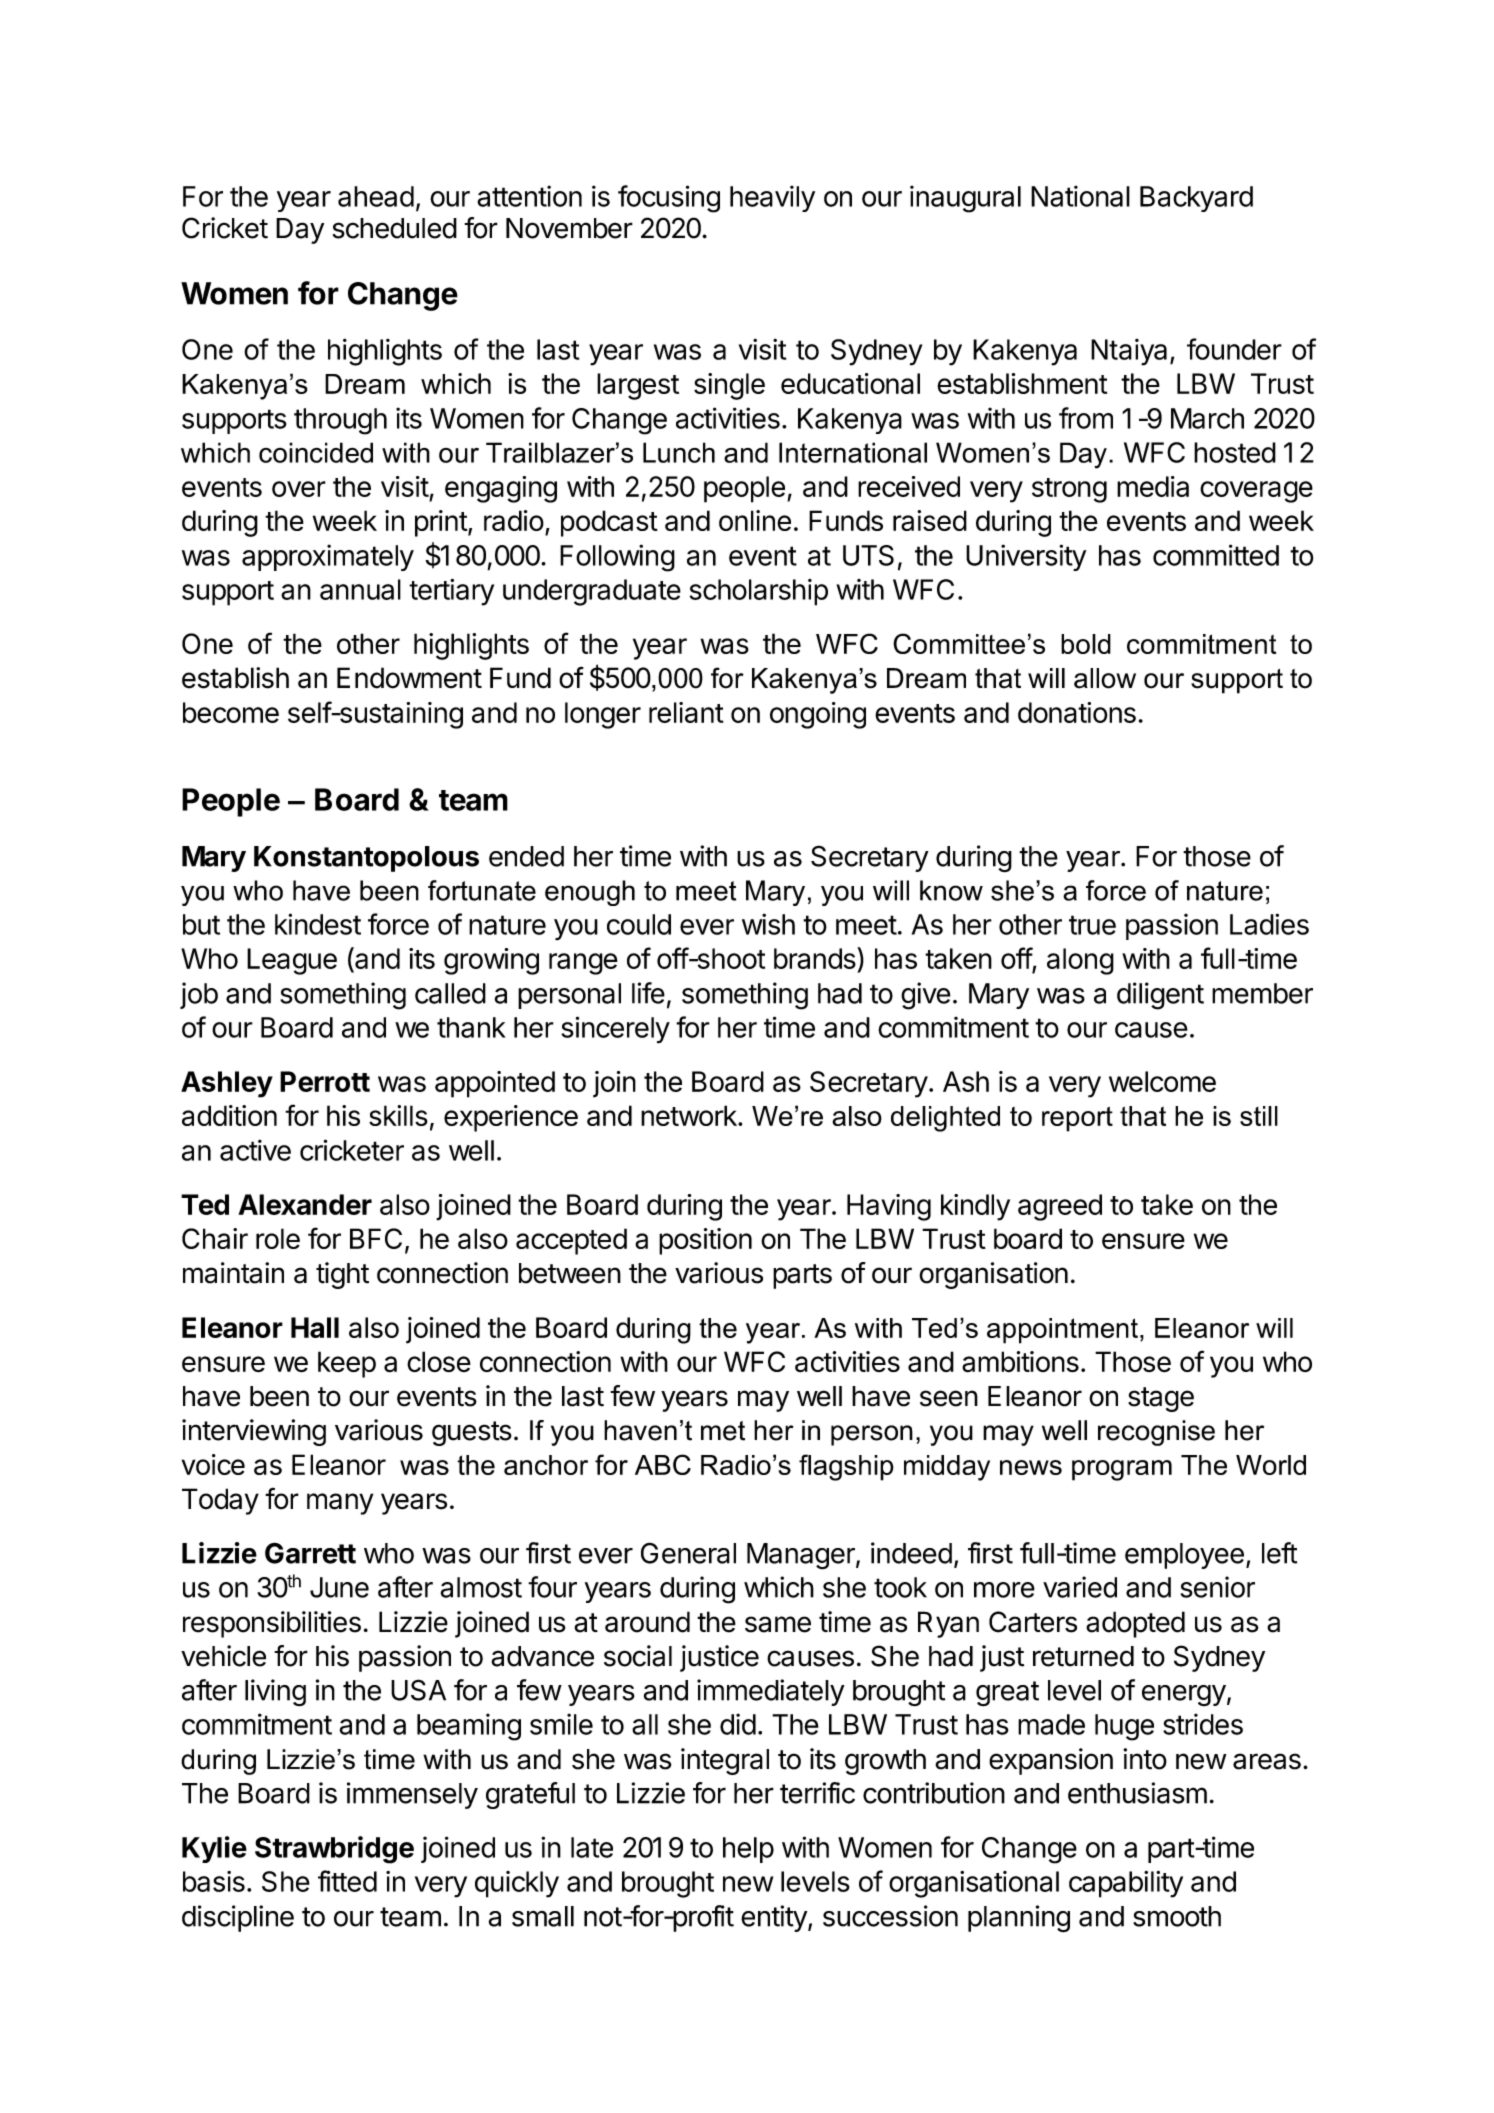 The image size is (1494, 2113). What do you see at coordinates (748, 1850) in the page?
I see `help` at bounding box center [748, 1850].
